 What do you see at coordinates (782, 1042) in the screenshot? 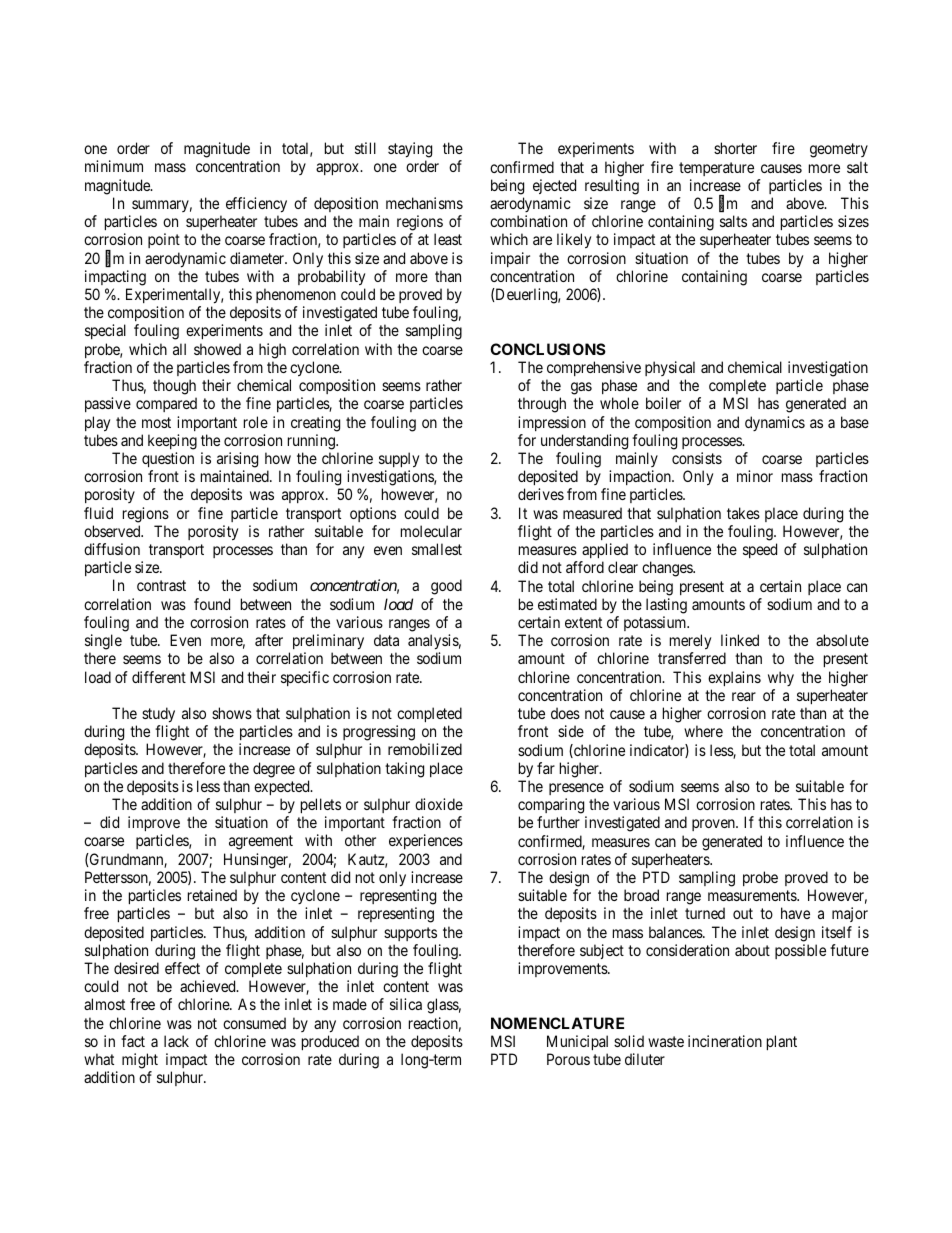
I see `plant` at bounding box center [782, 1042].
